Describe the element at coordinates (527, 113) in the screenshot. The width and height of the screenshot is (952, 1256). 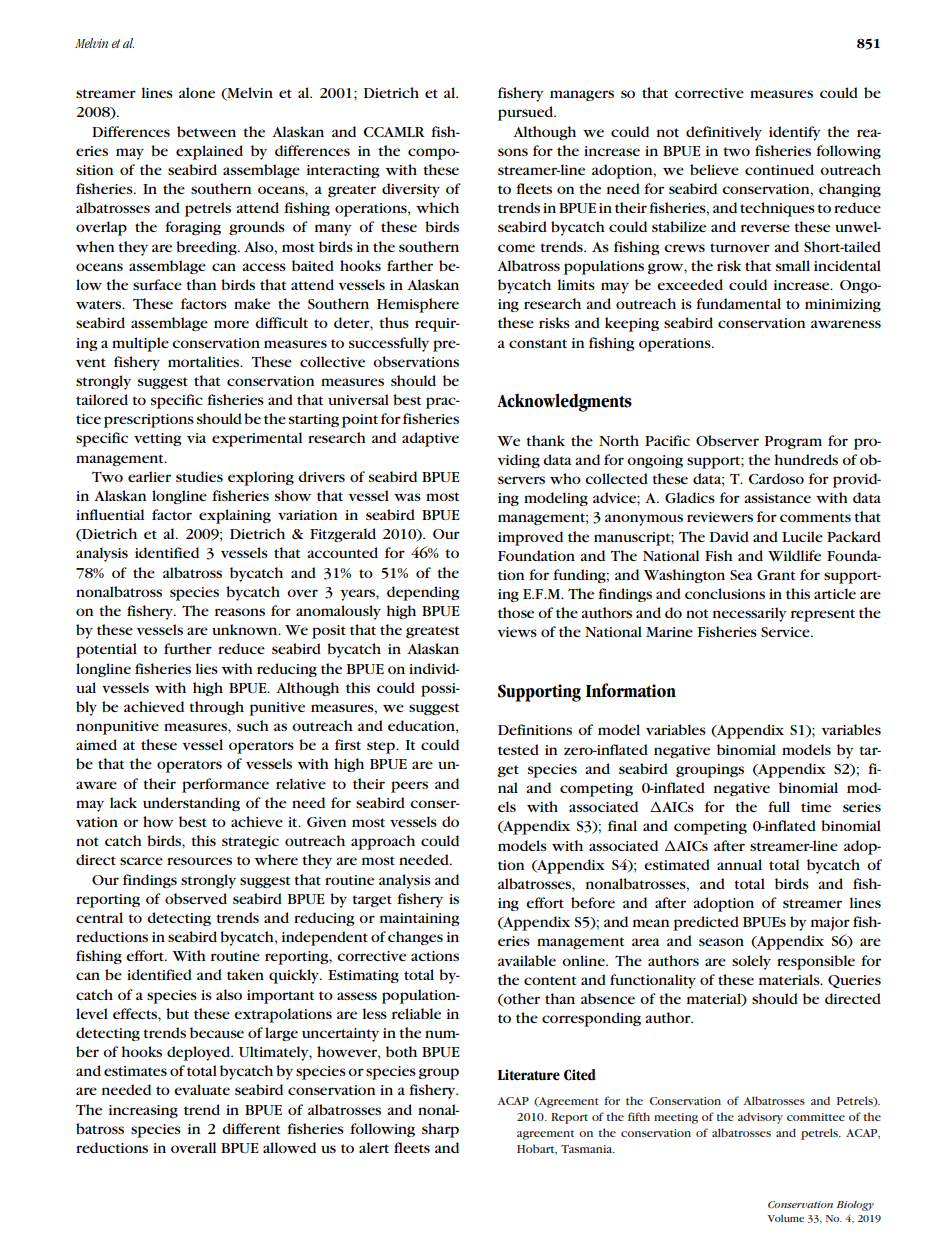
I see `pursued` at that location.
